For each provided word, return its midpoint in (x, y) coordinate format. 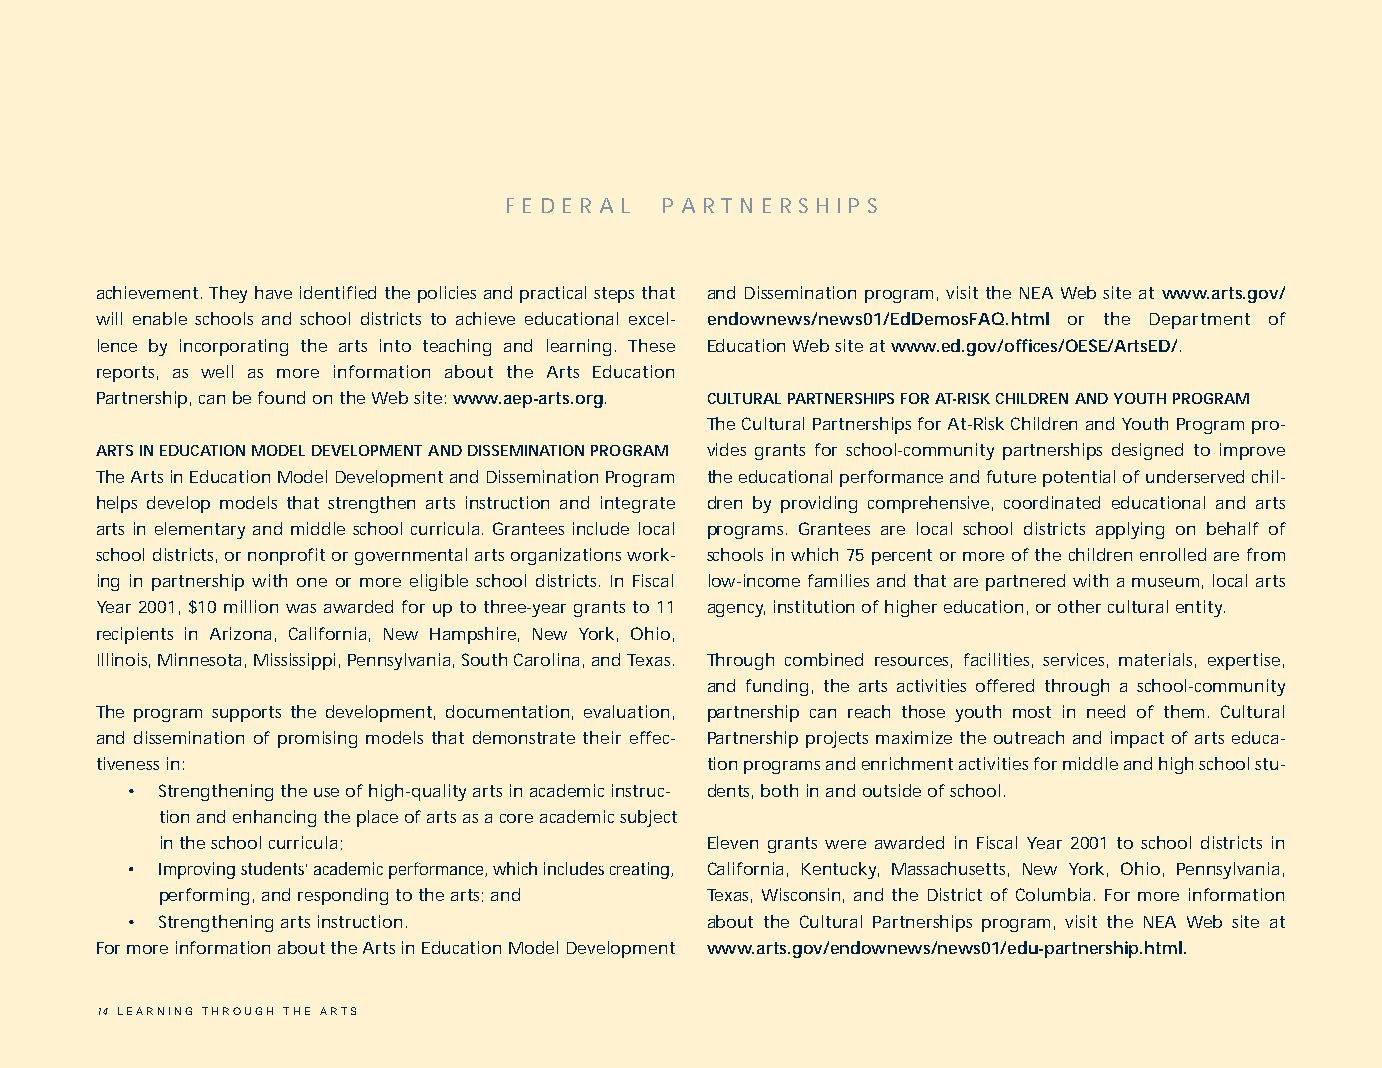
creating (639, 870)
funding (777, 687)
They (228, 294)
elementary (200, 530)
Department (1200, 321)
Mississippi (294, 661)
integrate (638, 504)
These (651, 345)
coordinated (1052, 502)
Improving (197, 870)
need (1106, 711)
